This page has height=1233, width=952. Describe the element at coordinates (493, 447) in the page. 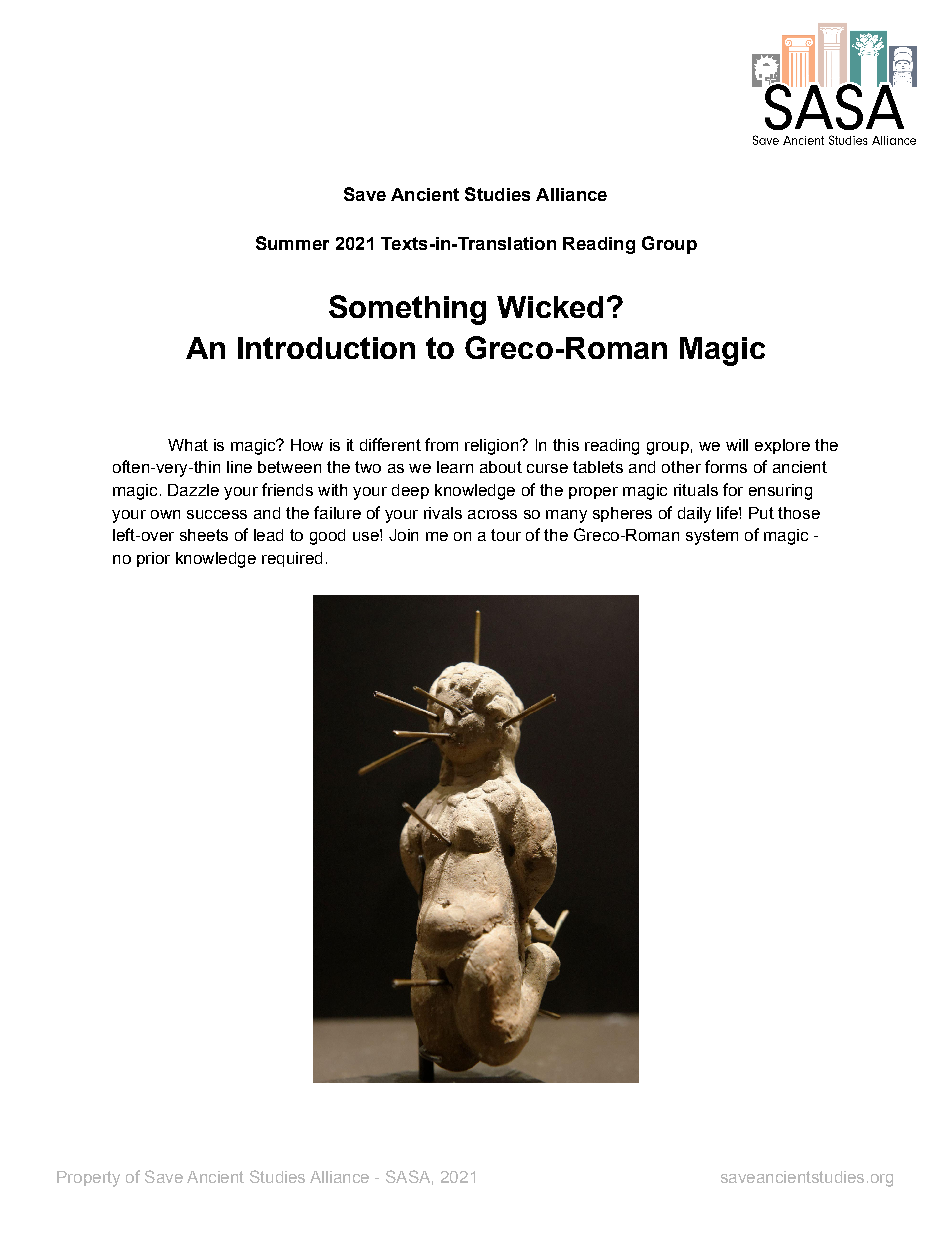

I see `religion` at that location.
